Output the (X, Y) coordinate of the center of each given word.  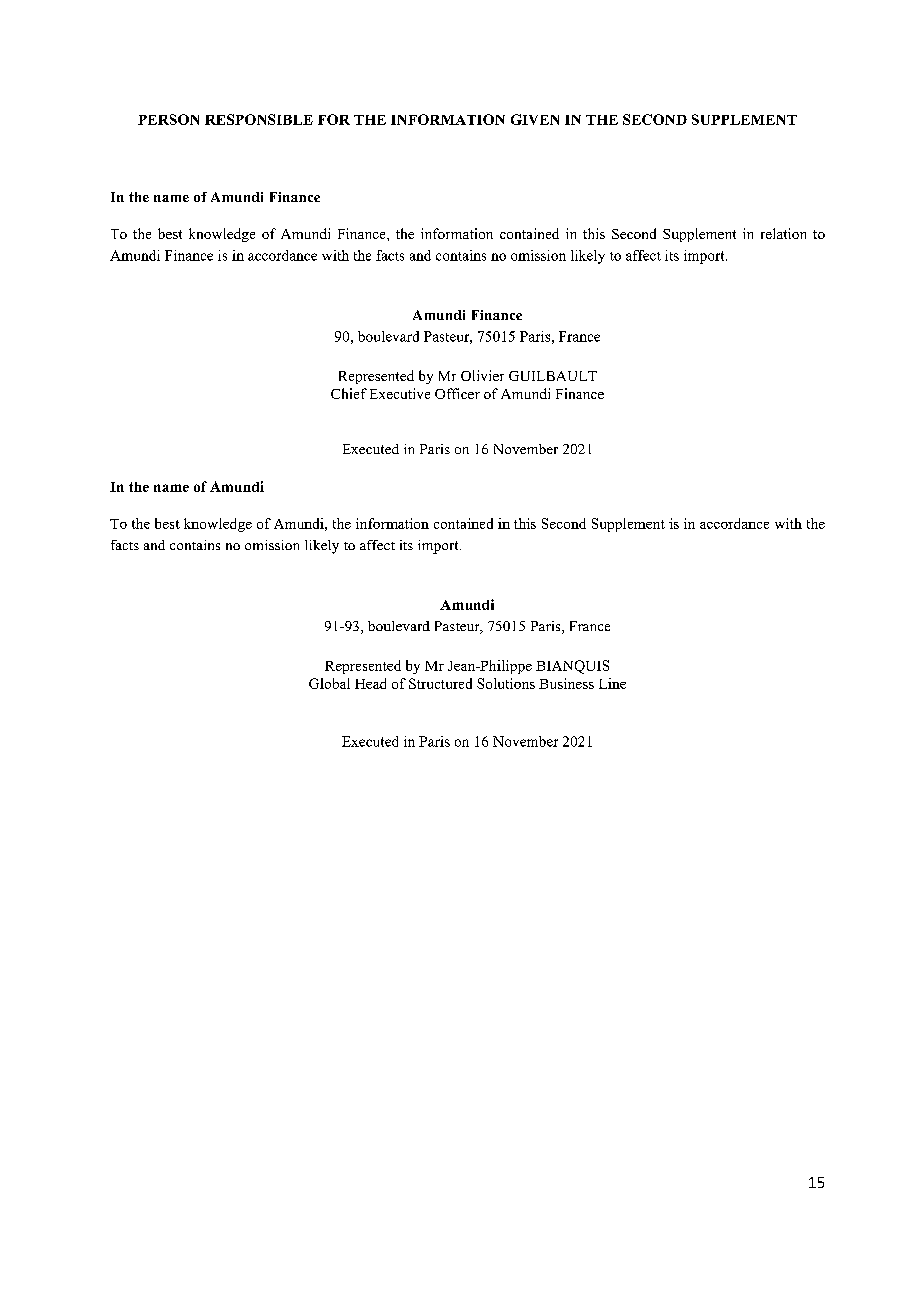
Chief (349, 393)
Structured (440, 683)
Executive (400, 393)
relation (783, 233)
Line (612, 683)
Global (329, 683)
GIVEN (535, 119)
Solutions (506, 683)
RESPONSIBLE (259, 119)
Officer (457, 393)
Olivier (482, 375)
